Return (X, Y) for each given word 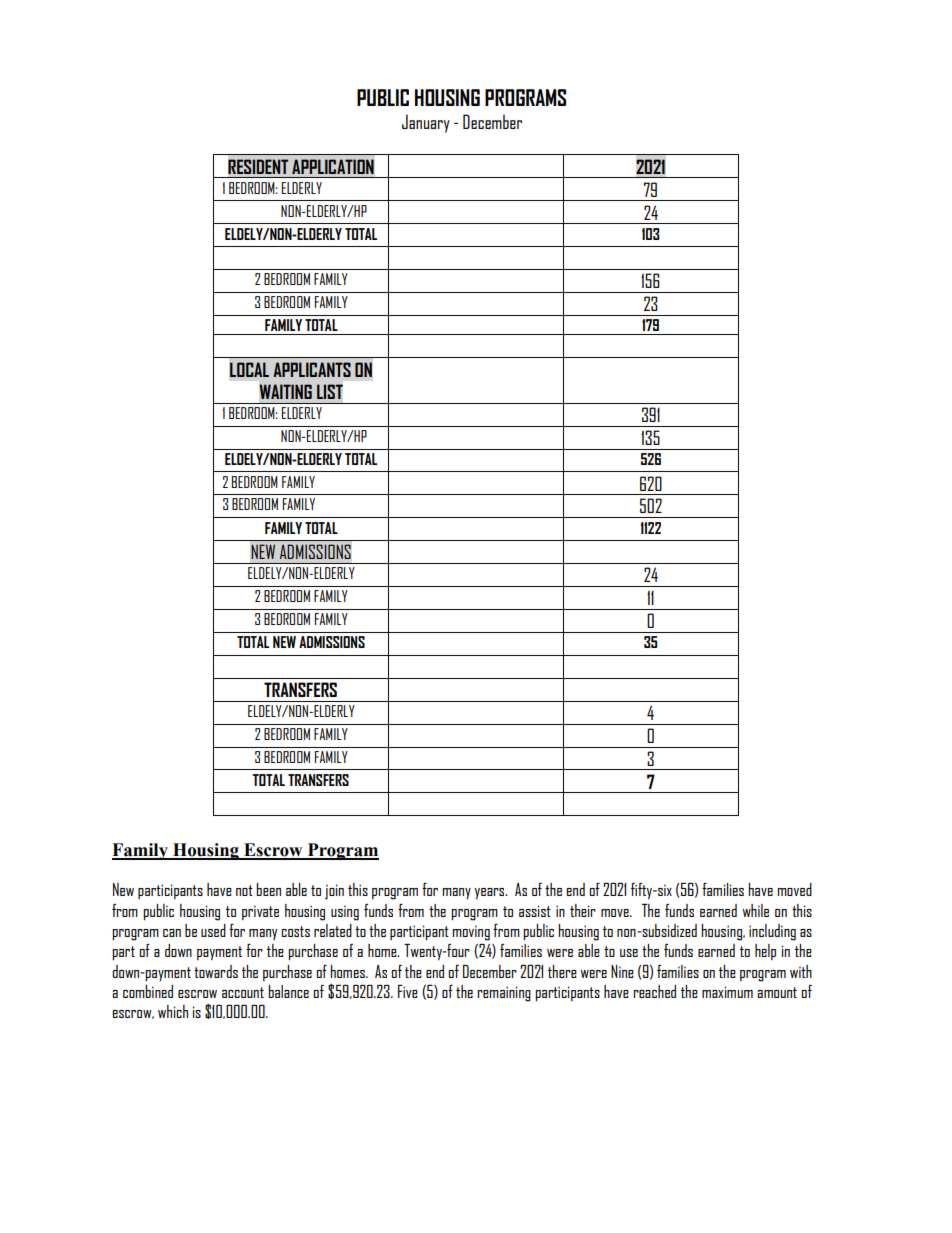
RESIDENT (258, 166)
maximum (727, 992)
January (426, 123)
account (243, 992)
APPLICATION (333, 166)
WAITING (285, 391)
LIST (330, 391)
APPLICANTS (312, 369)
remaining (504, 994)
